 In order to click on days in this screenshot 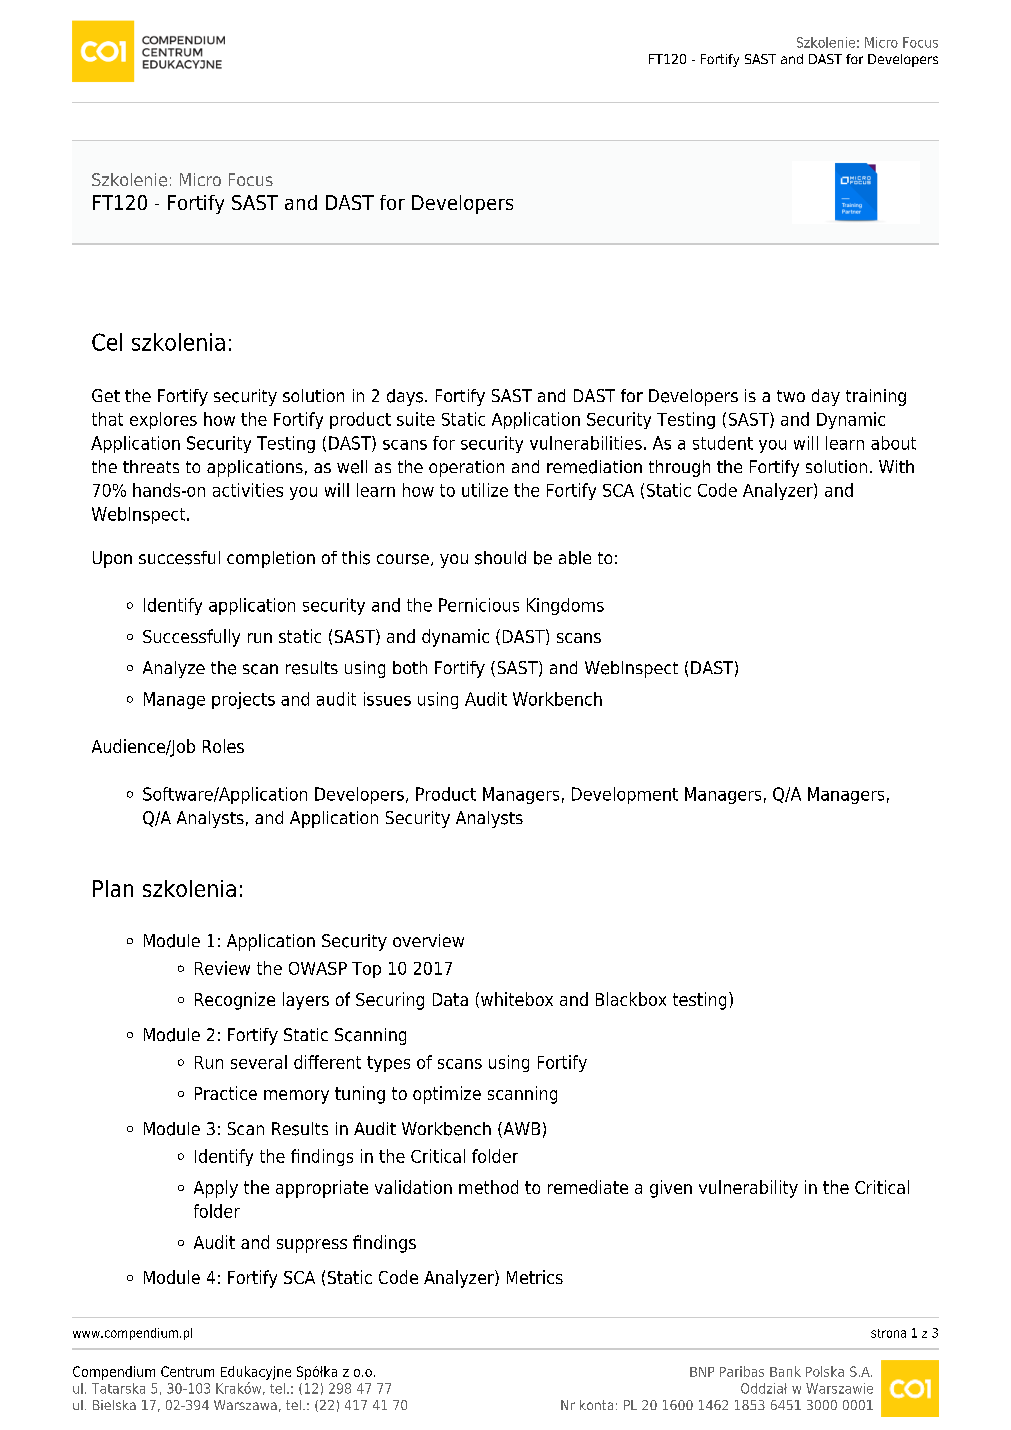, I will do `click(405, 397)`.
